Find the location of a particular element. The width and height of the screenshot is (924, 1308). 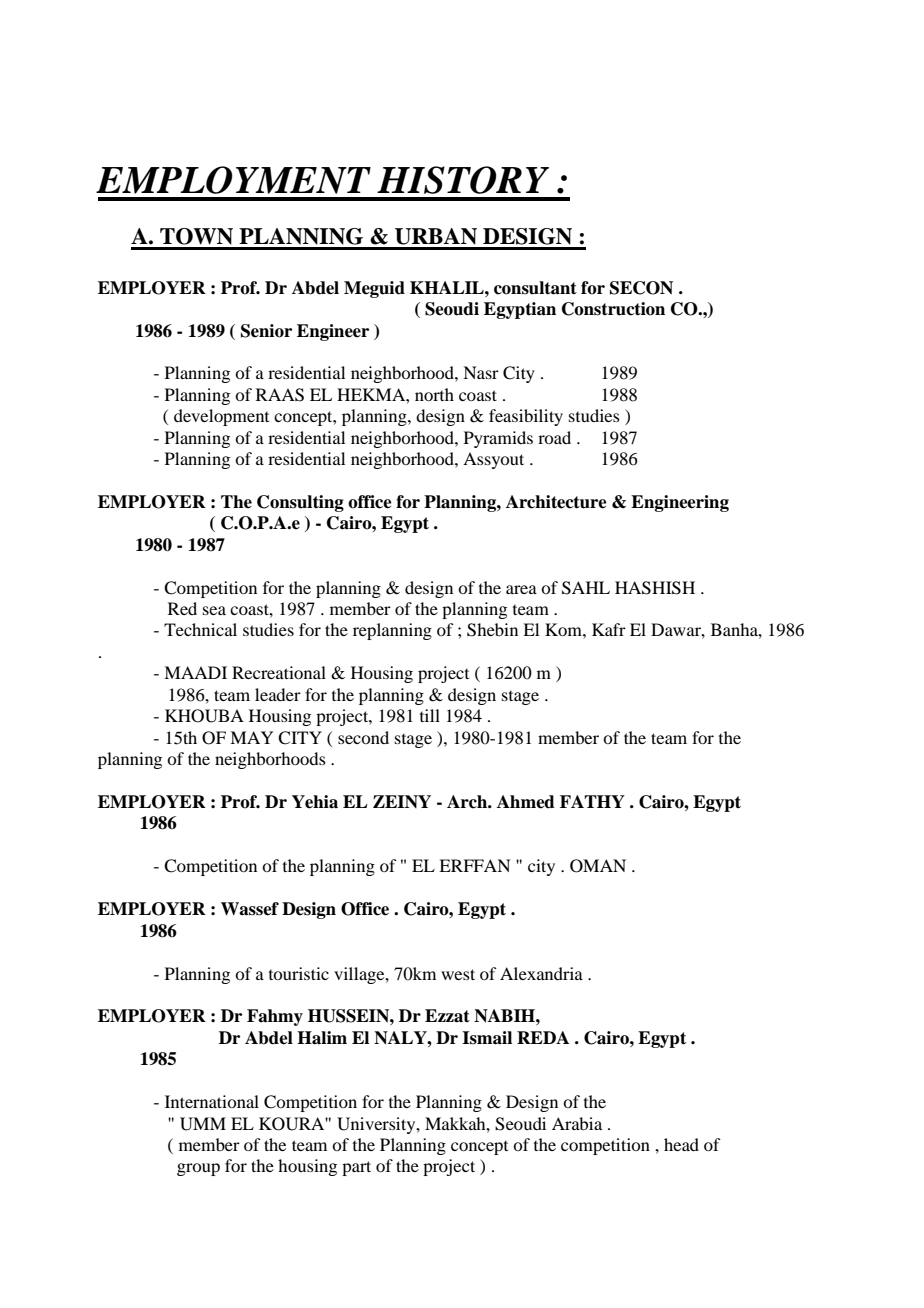

till is located at coordinates (430, 715).
